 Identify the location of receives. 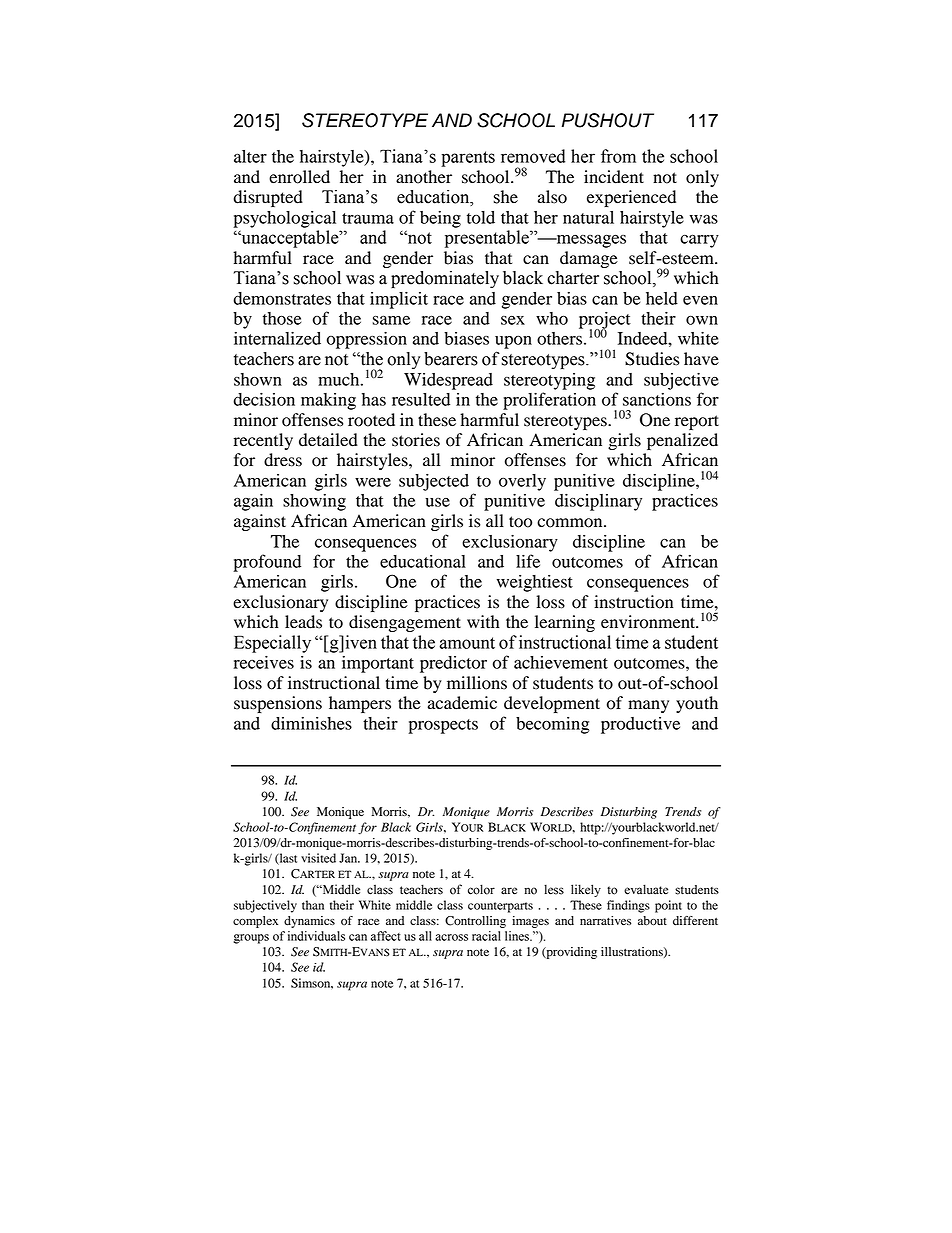
(264, 662).
